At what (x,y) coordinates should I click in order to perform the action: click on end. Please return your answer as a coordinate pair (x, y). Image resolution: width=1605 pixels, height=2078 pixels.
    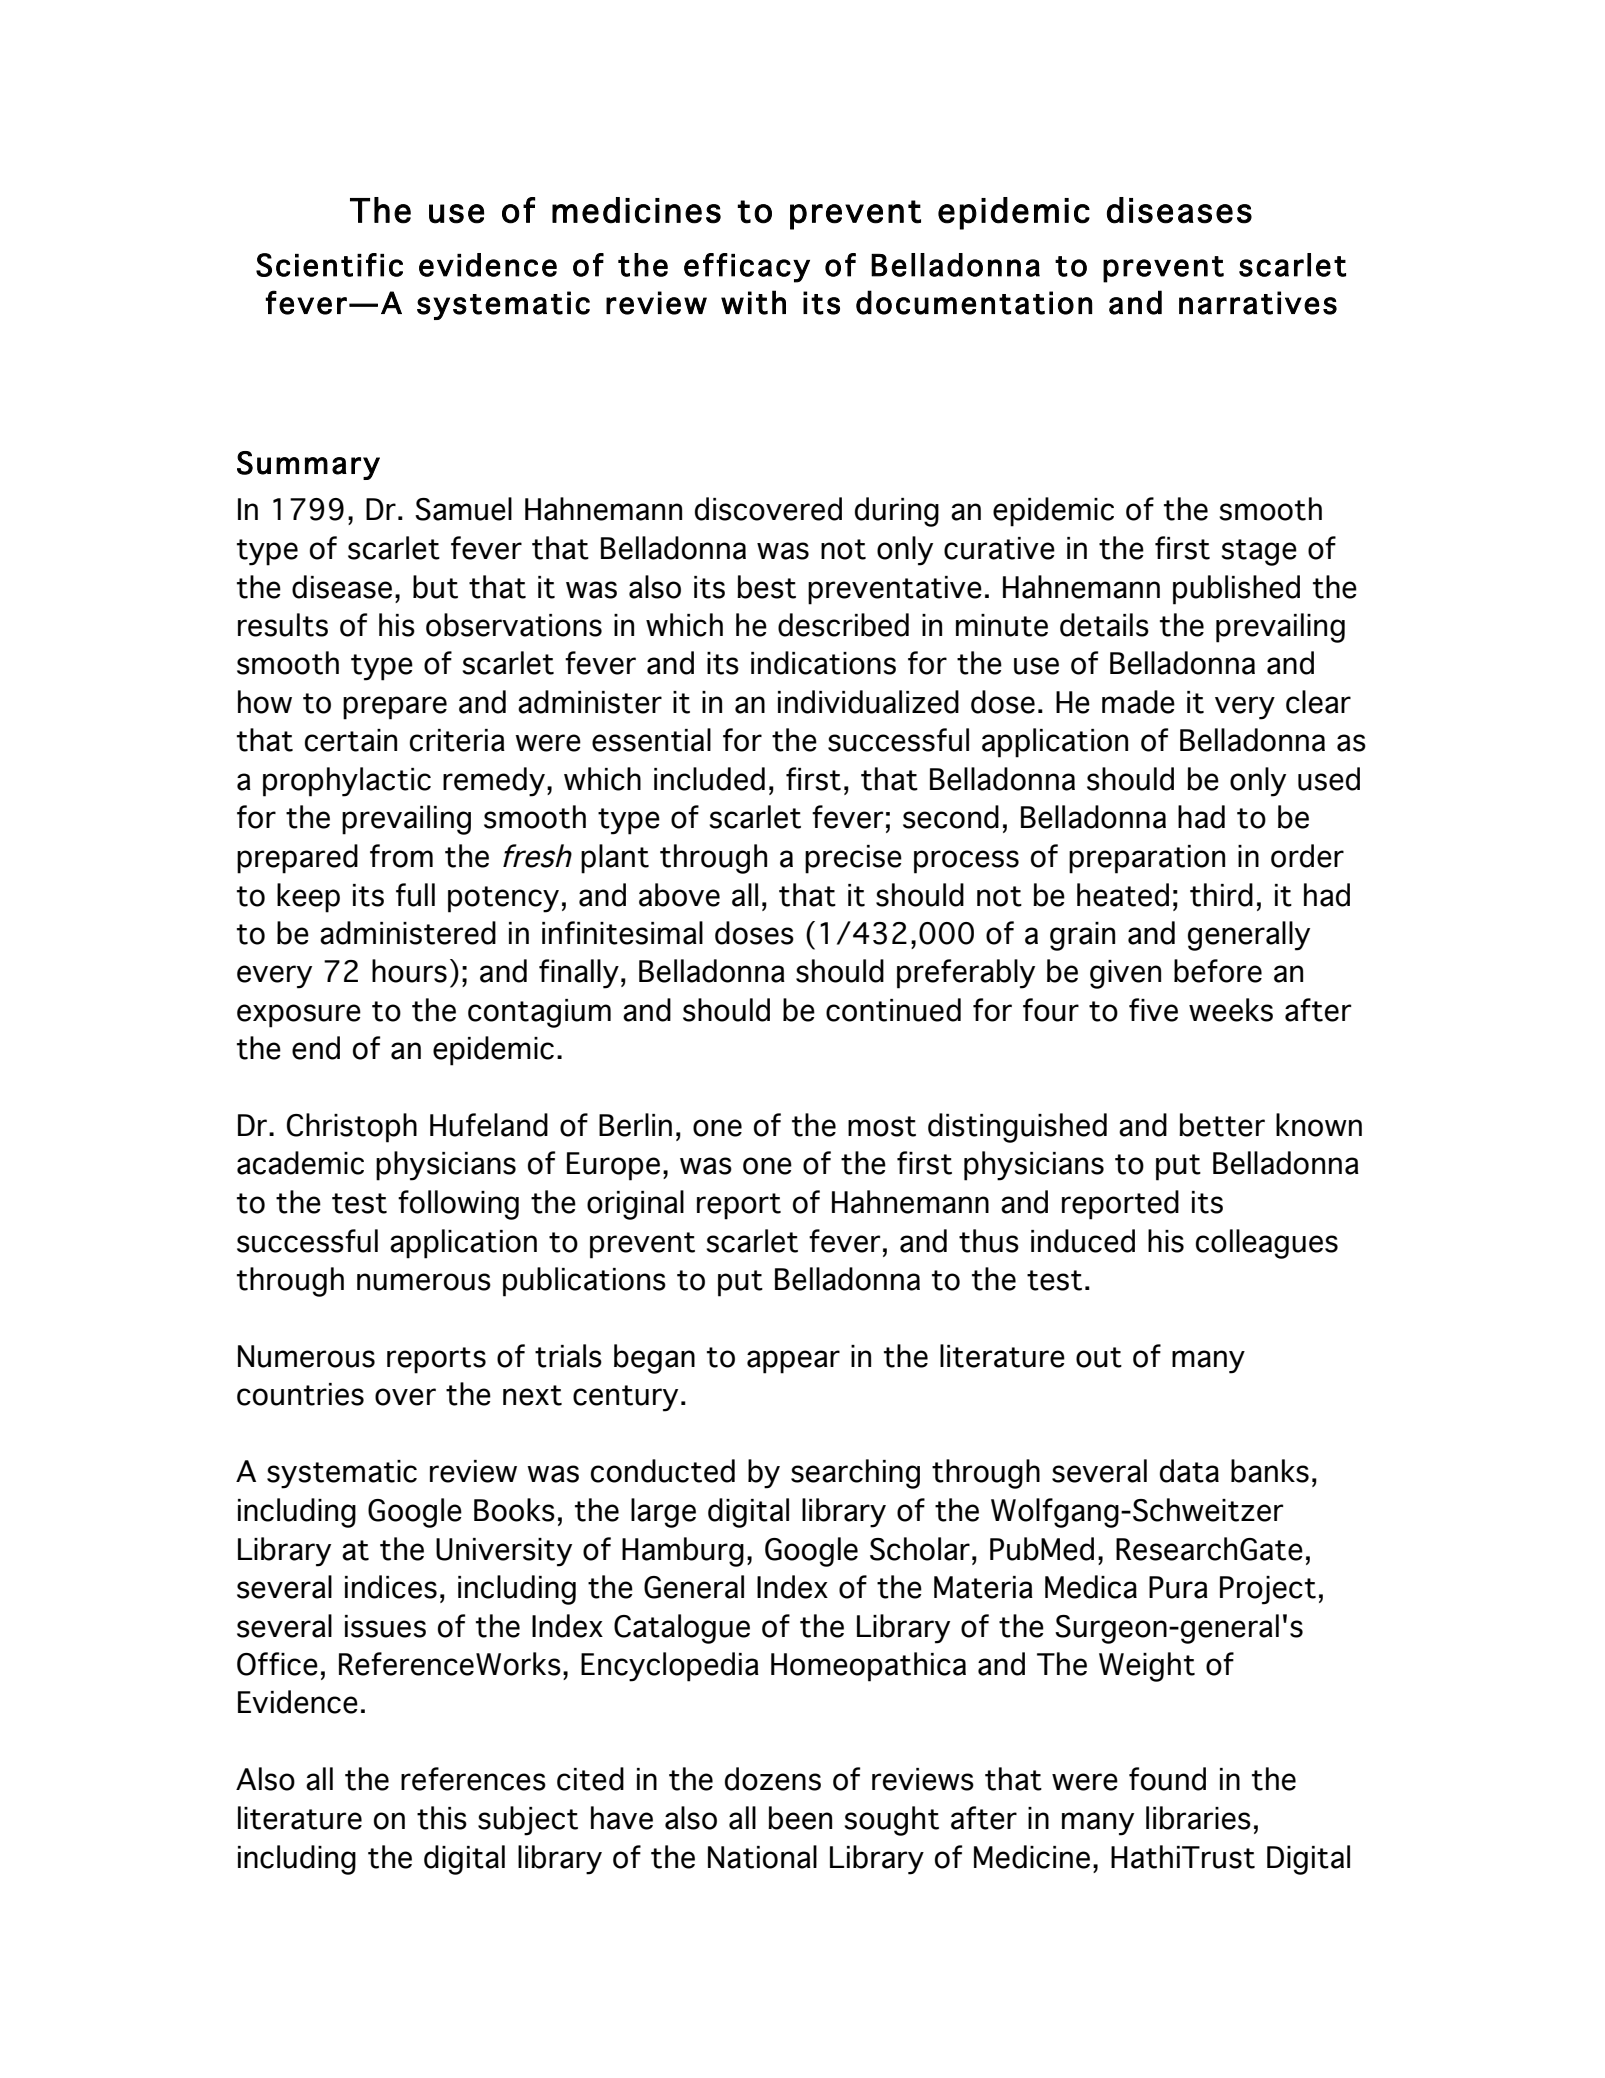
    Looking at the image, I should click on (316, 1048).
